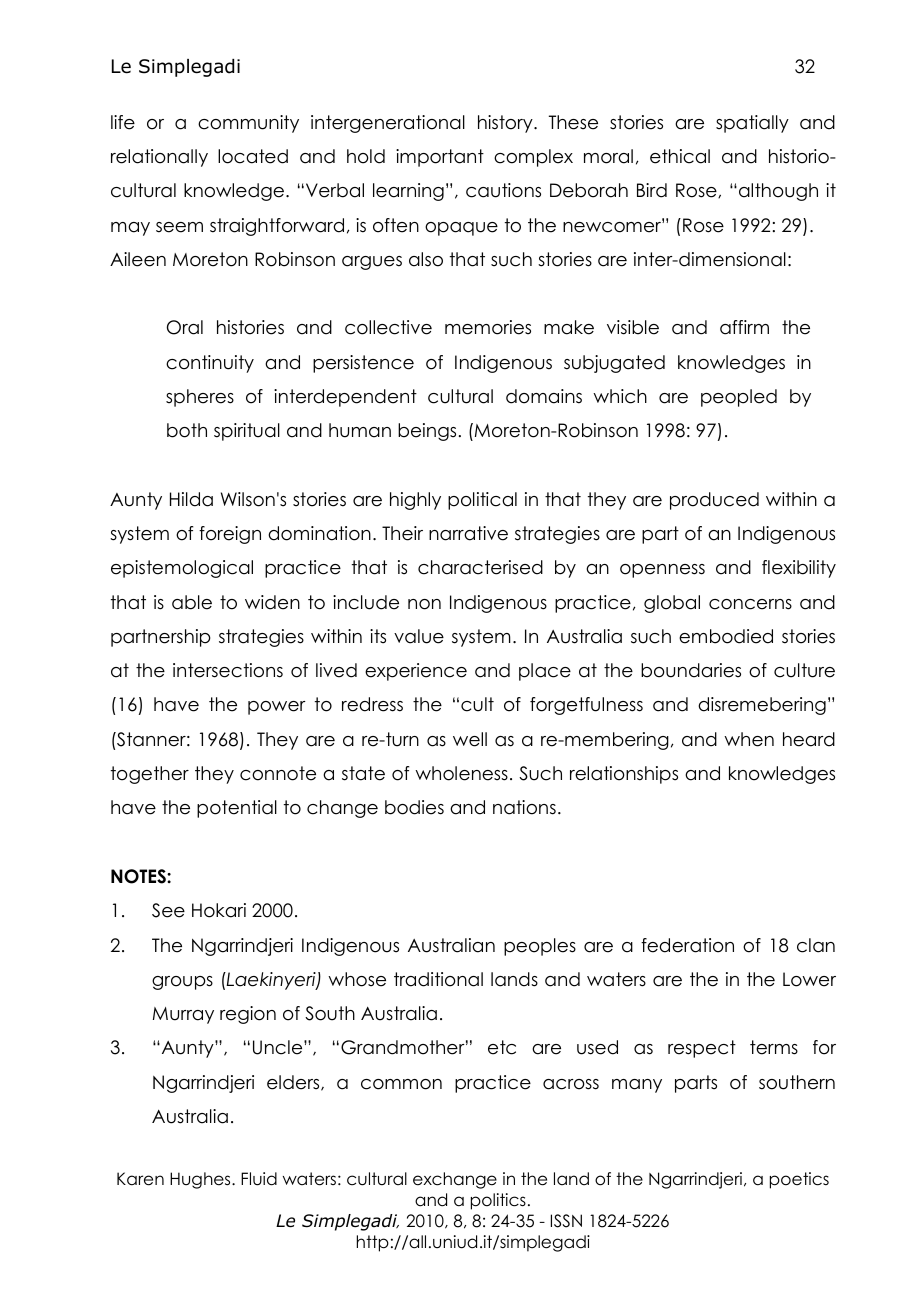  What do you see at coordinates (691, 670) in the screenshot?
I see `boundaries` at bounding box center [691, 670].
